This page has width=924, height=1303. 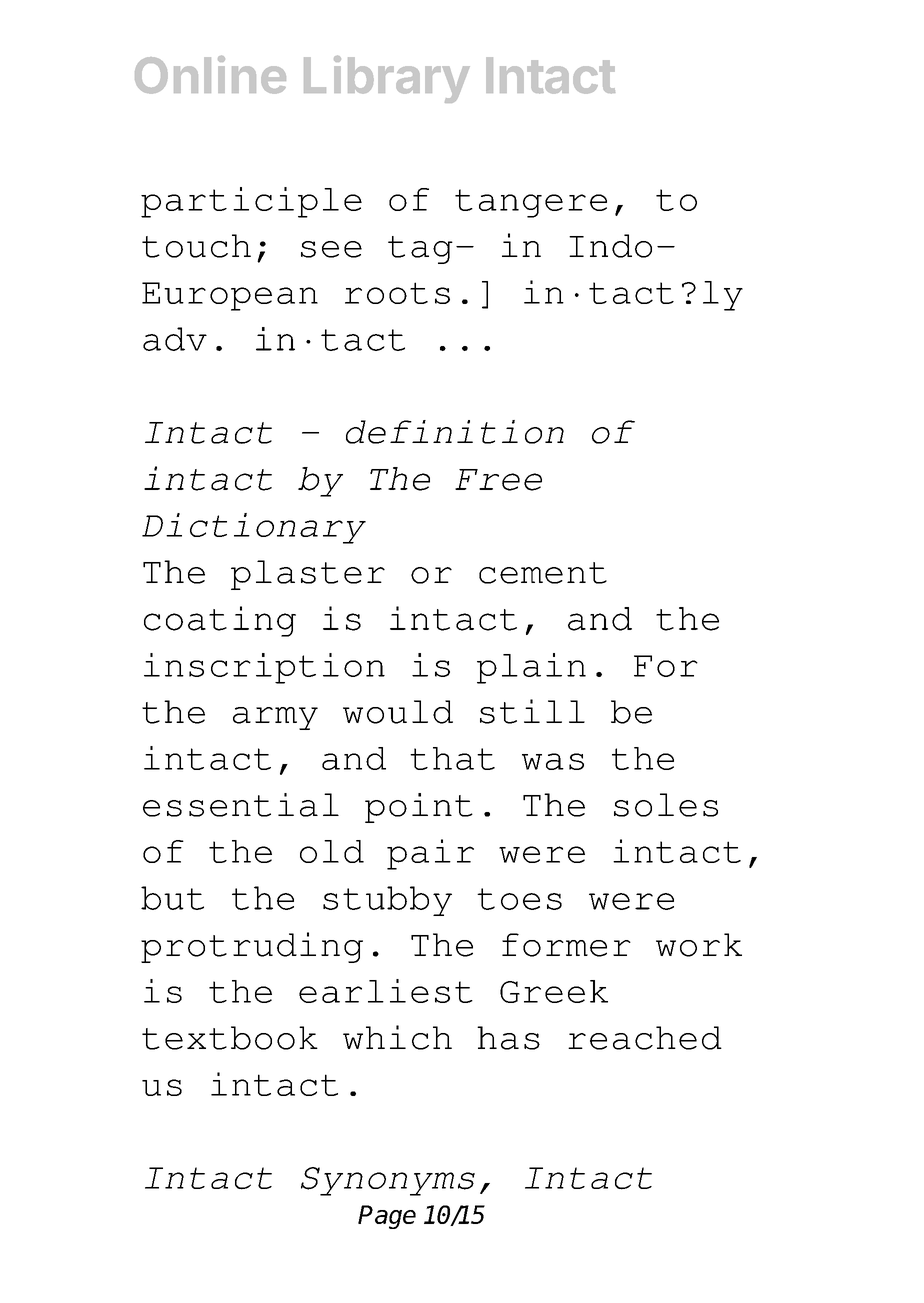 I want to click on see, so click(x=331, y=249).
